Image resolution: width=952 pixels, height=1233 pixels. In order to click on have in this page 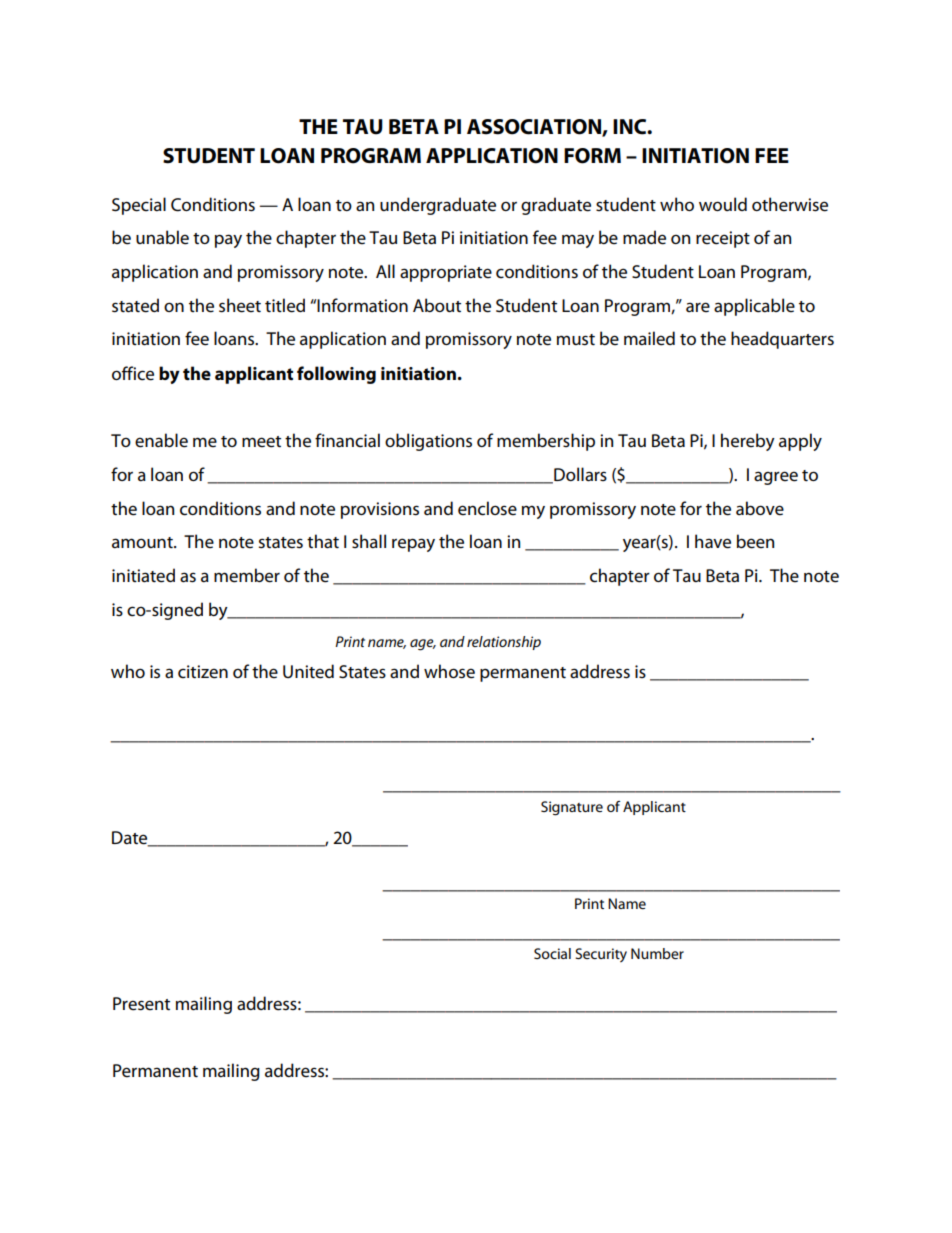, I will do `click(713, 541)`.
